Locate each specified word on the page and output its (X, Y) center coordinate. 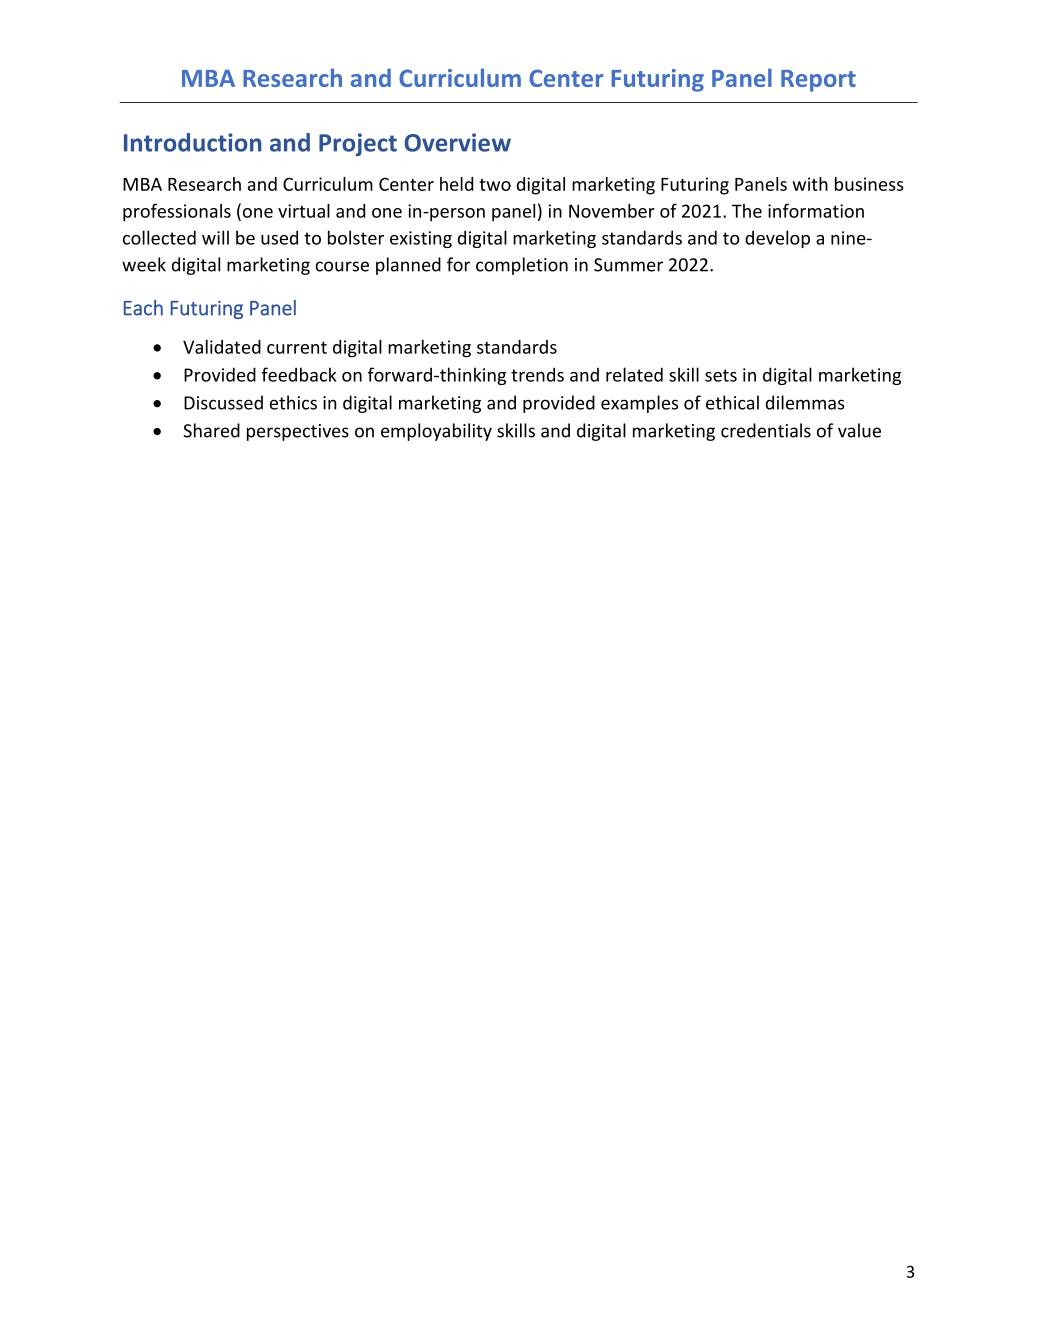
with (810, 184)
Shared (211, 430)
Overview (457, 142)
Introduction (192, 142)
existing (421, 239)
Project (358, 144)
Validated (222, 347)
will (215, 237)
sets (721, 375)
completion (522, 266)
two (495, 185)
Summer (628, 265)
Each (143, 308)
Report (818, 81)
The (747, 211)
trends (537, 374)
